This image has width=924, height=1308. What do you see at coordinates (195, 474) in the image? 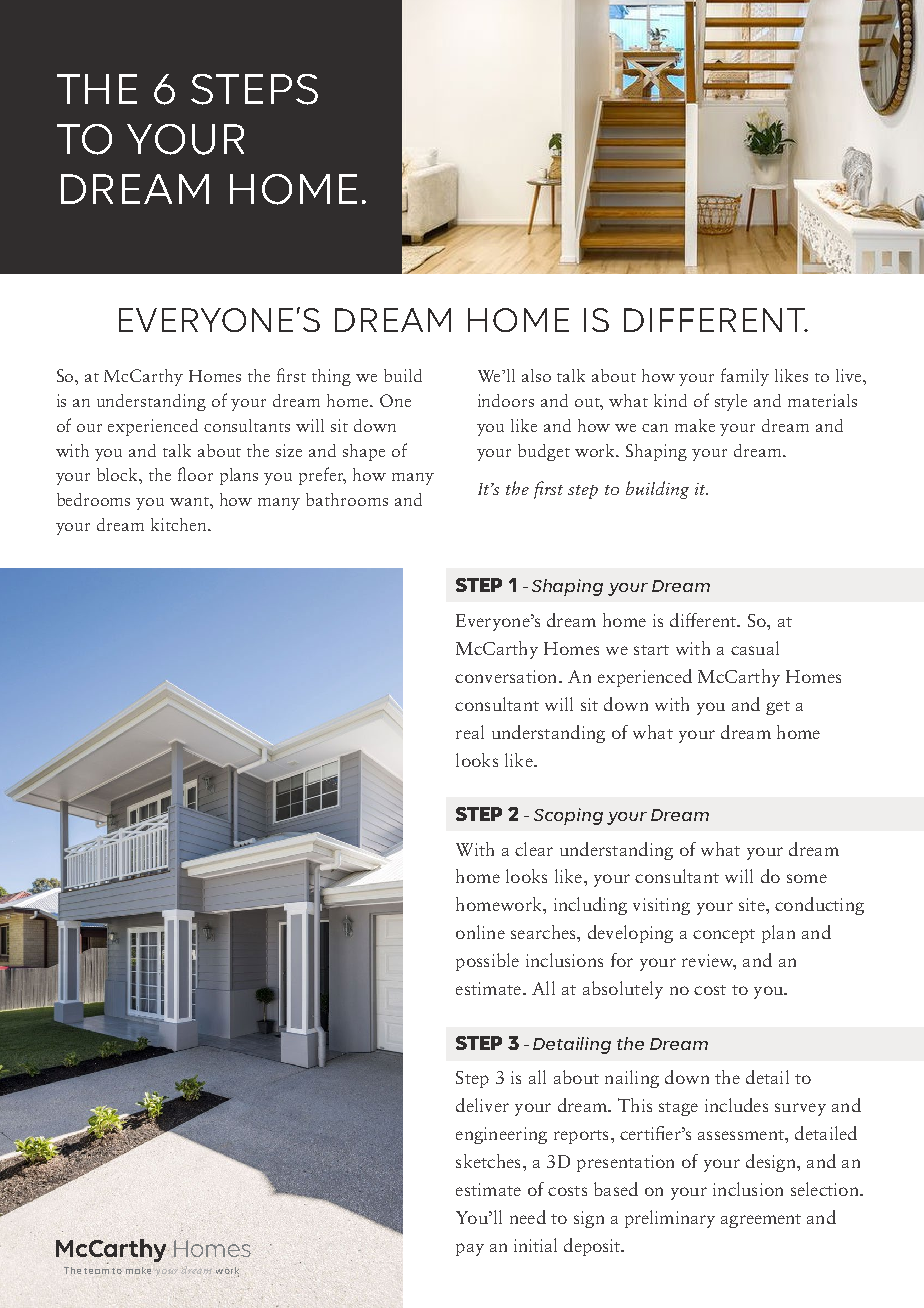
I see `floor` at bounding box center [195, 474].
